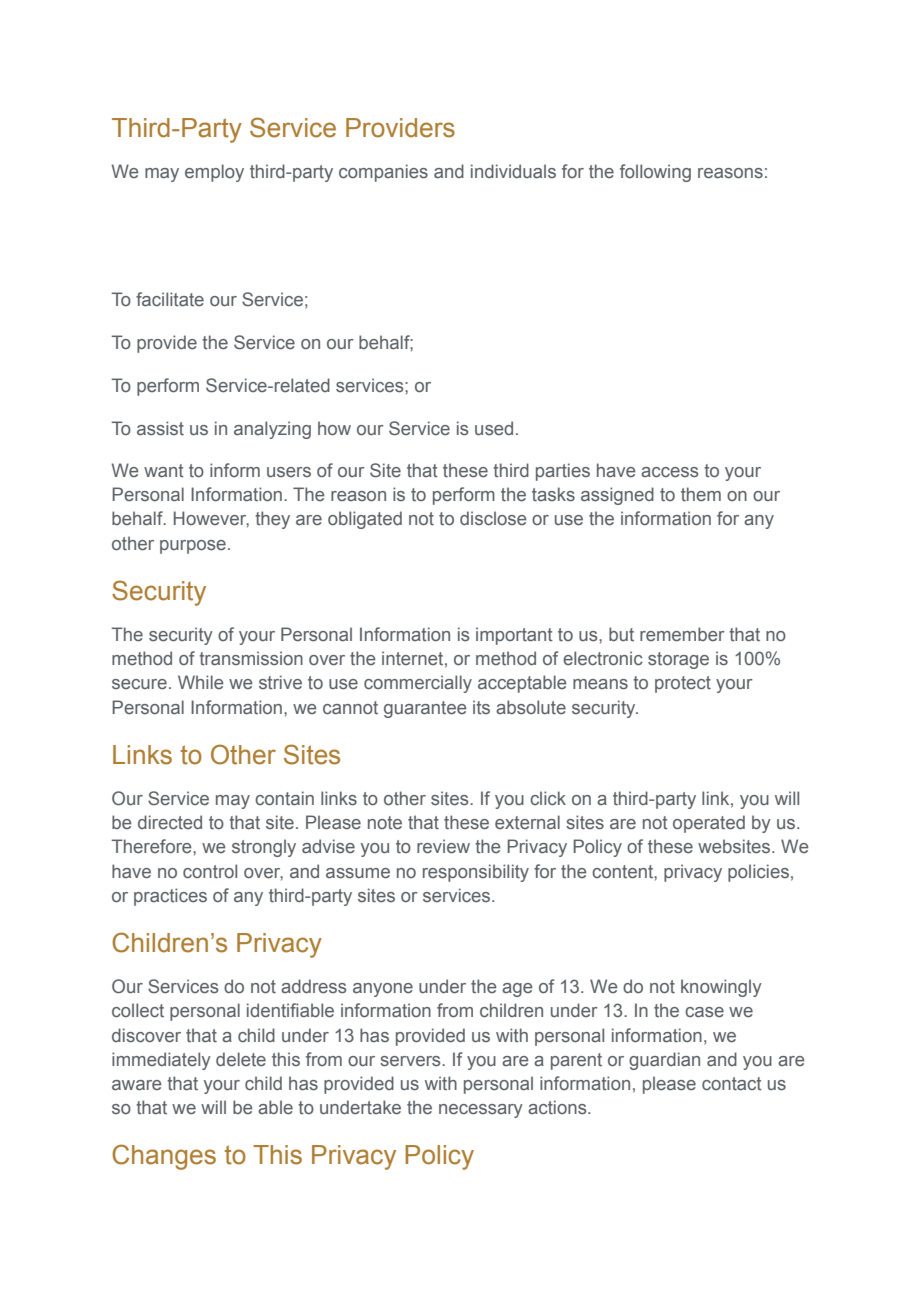  Describe the element at coordinates (201, 682) in the screenshot. I see `While` at that location.
